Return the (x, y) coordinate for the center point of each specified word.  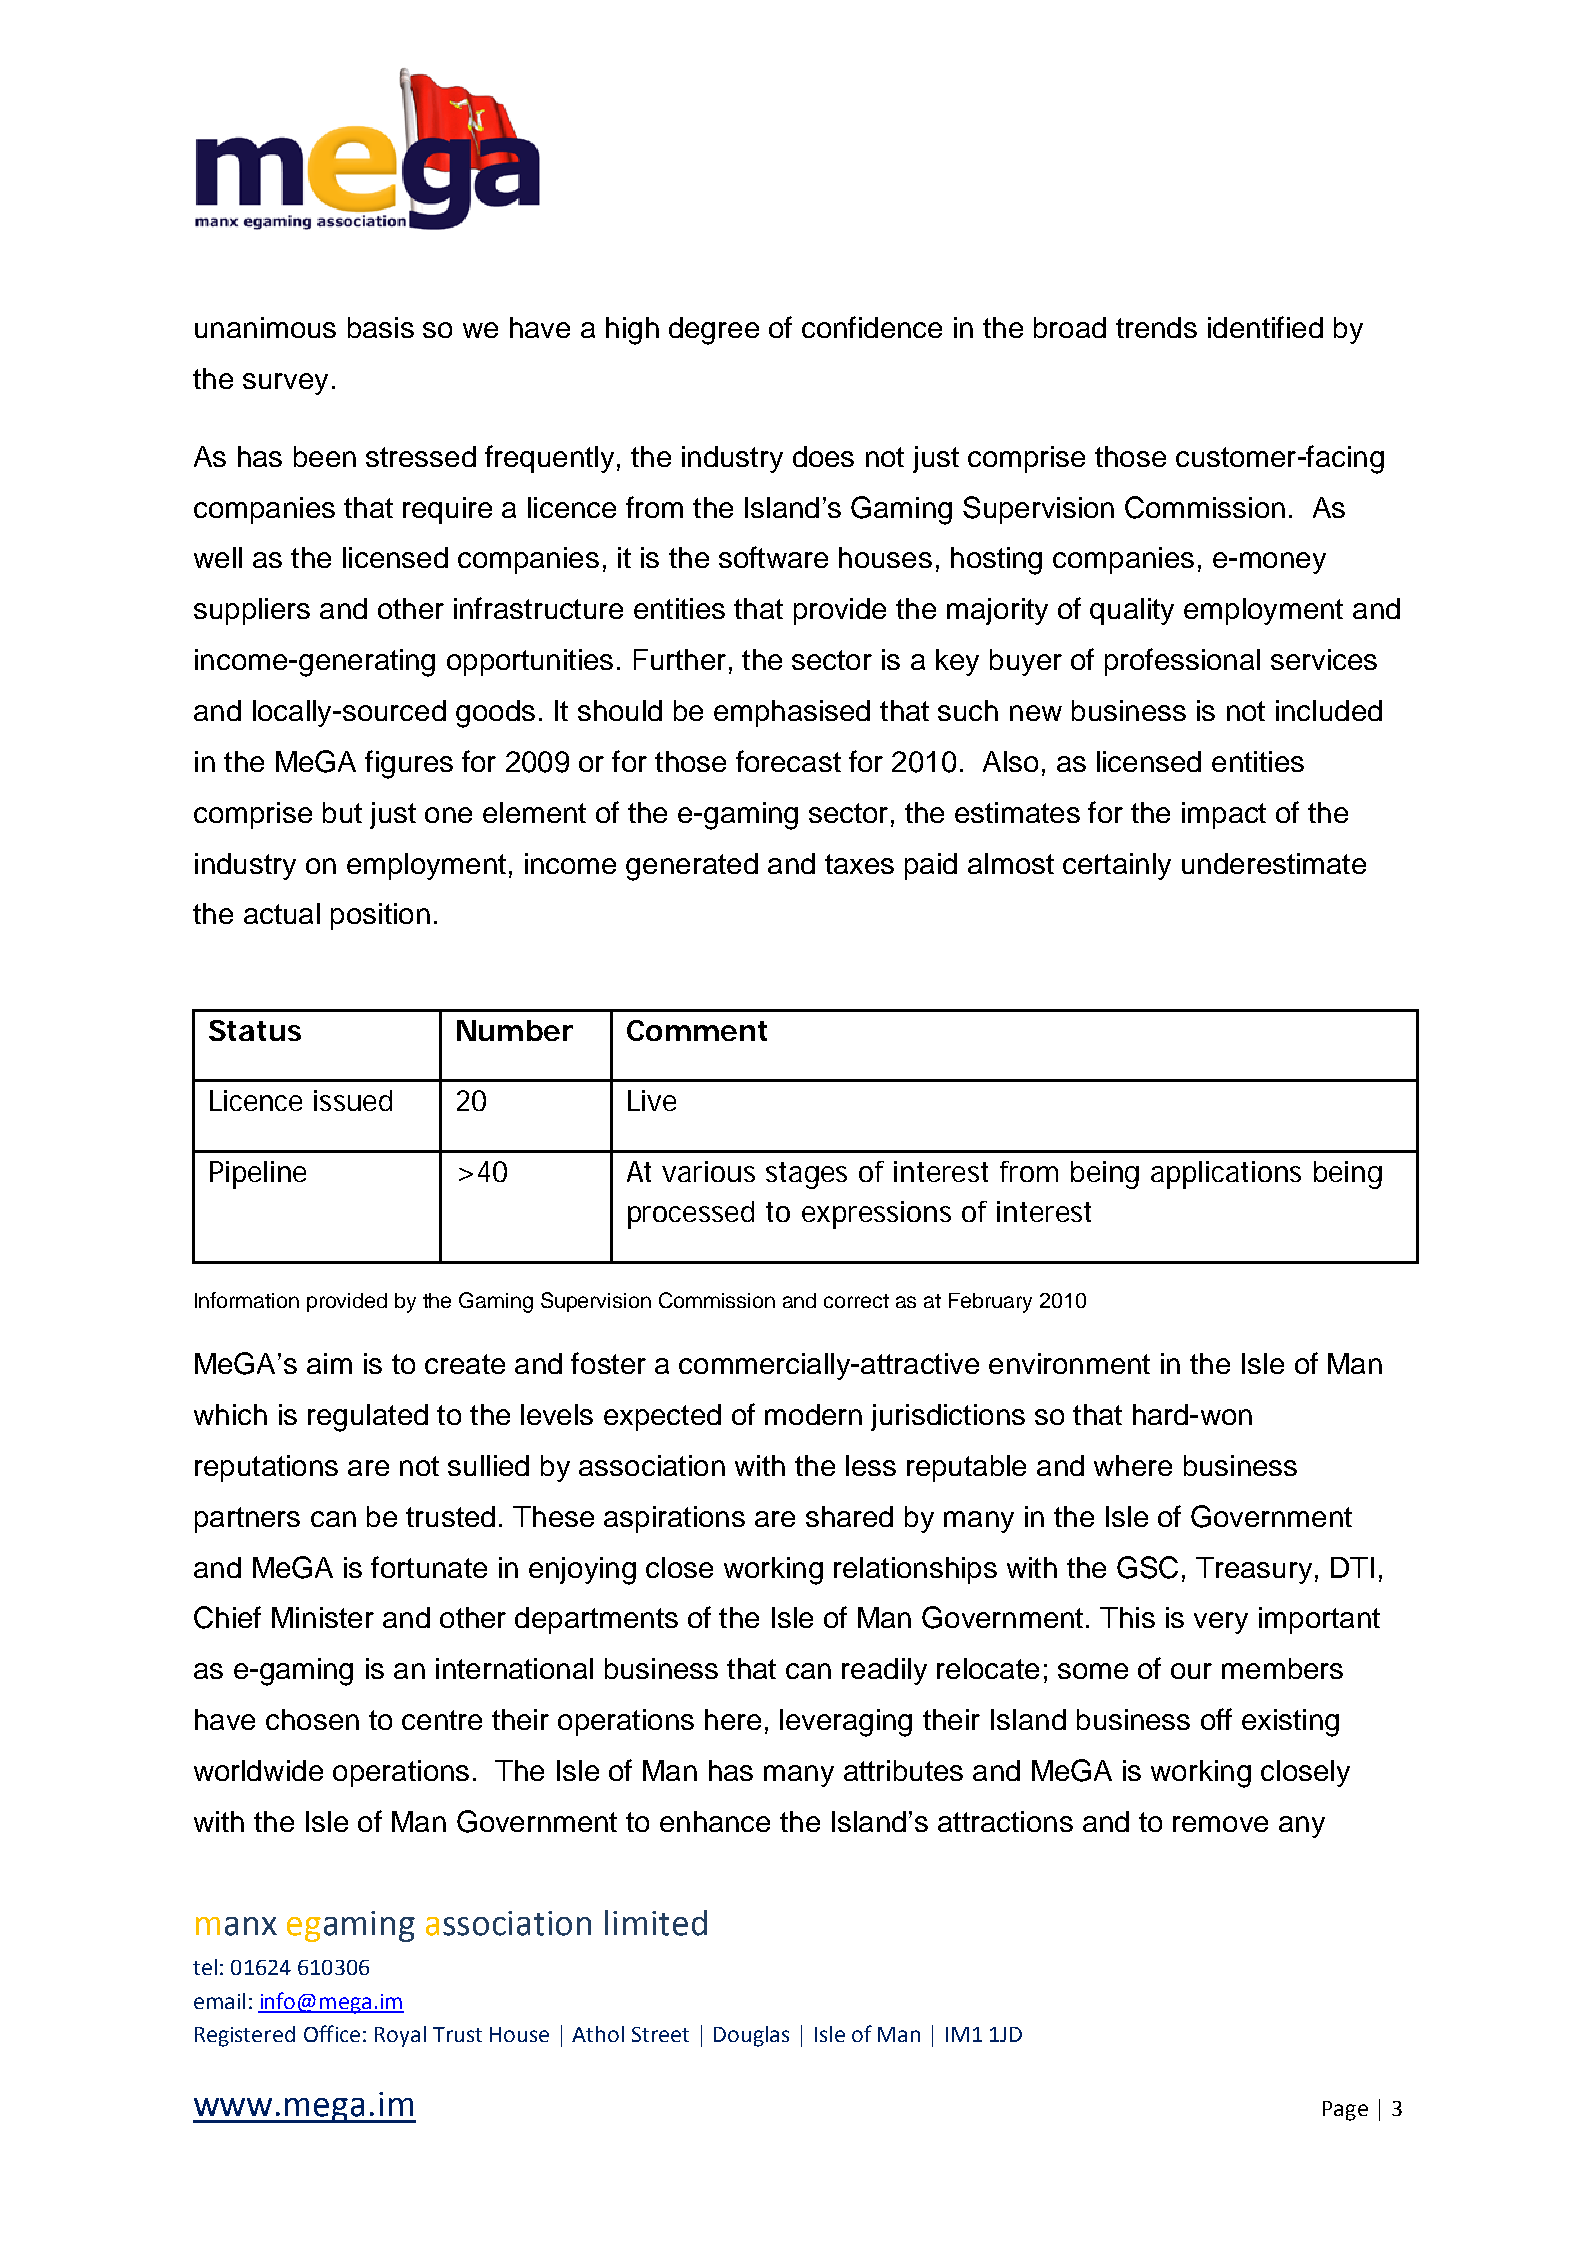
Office (332, 2033)
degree (714, 331)
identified (1265, 327)
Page (1345, 2111)
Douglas (751, 2036)
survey (285, 384)
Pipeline (258, 1175)
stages (806, 1175)
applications (1226, 1175)
